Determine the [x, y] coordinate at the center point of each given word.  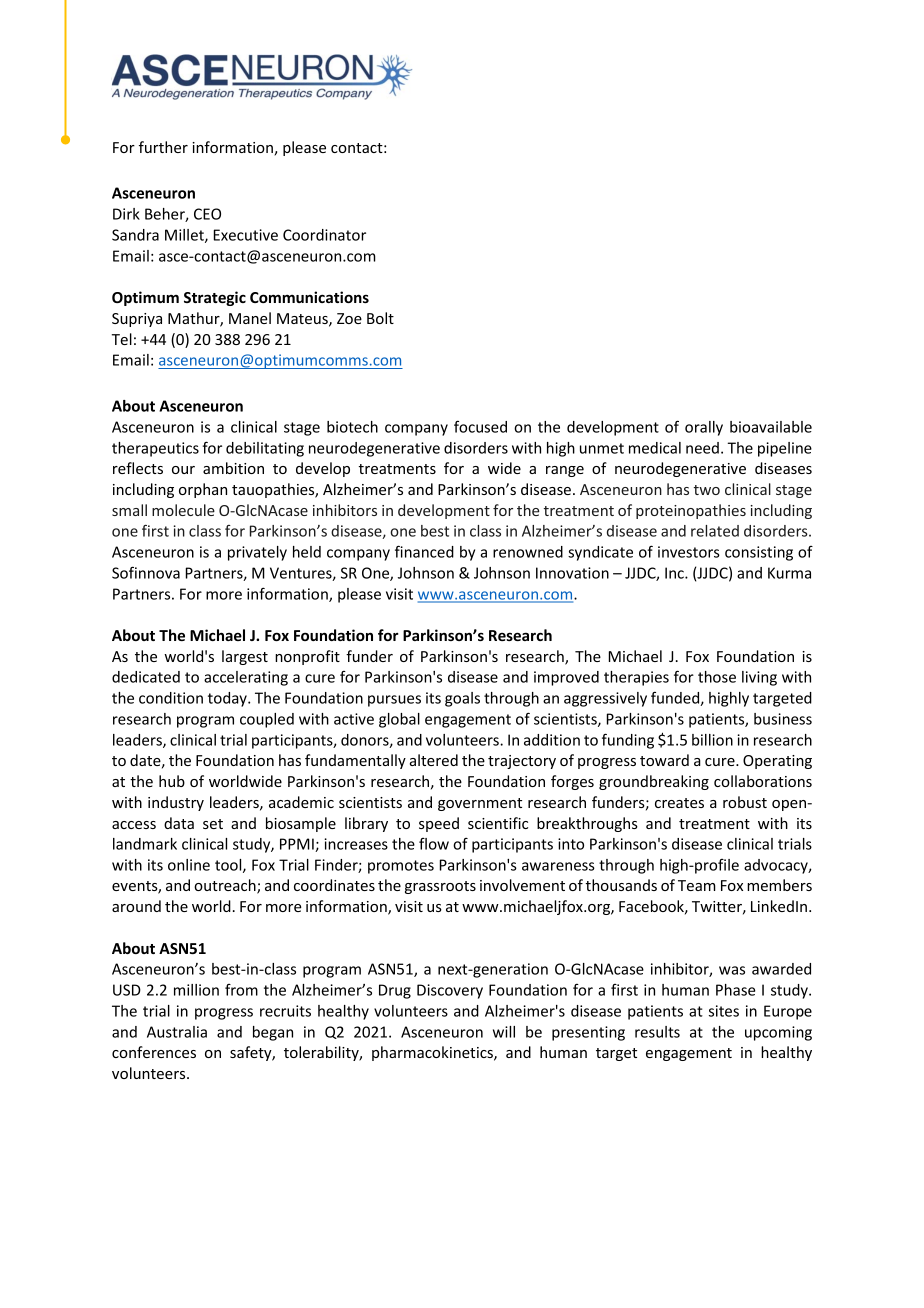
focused [480, 426]
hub [172, 781]
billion [712, 740]
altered [434, 760]
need [702, 448]
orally [704, 428]
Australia [177, 1032]
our [183, 470]
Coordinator [324, 235]
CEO [207, 214]
